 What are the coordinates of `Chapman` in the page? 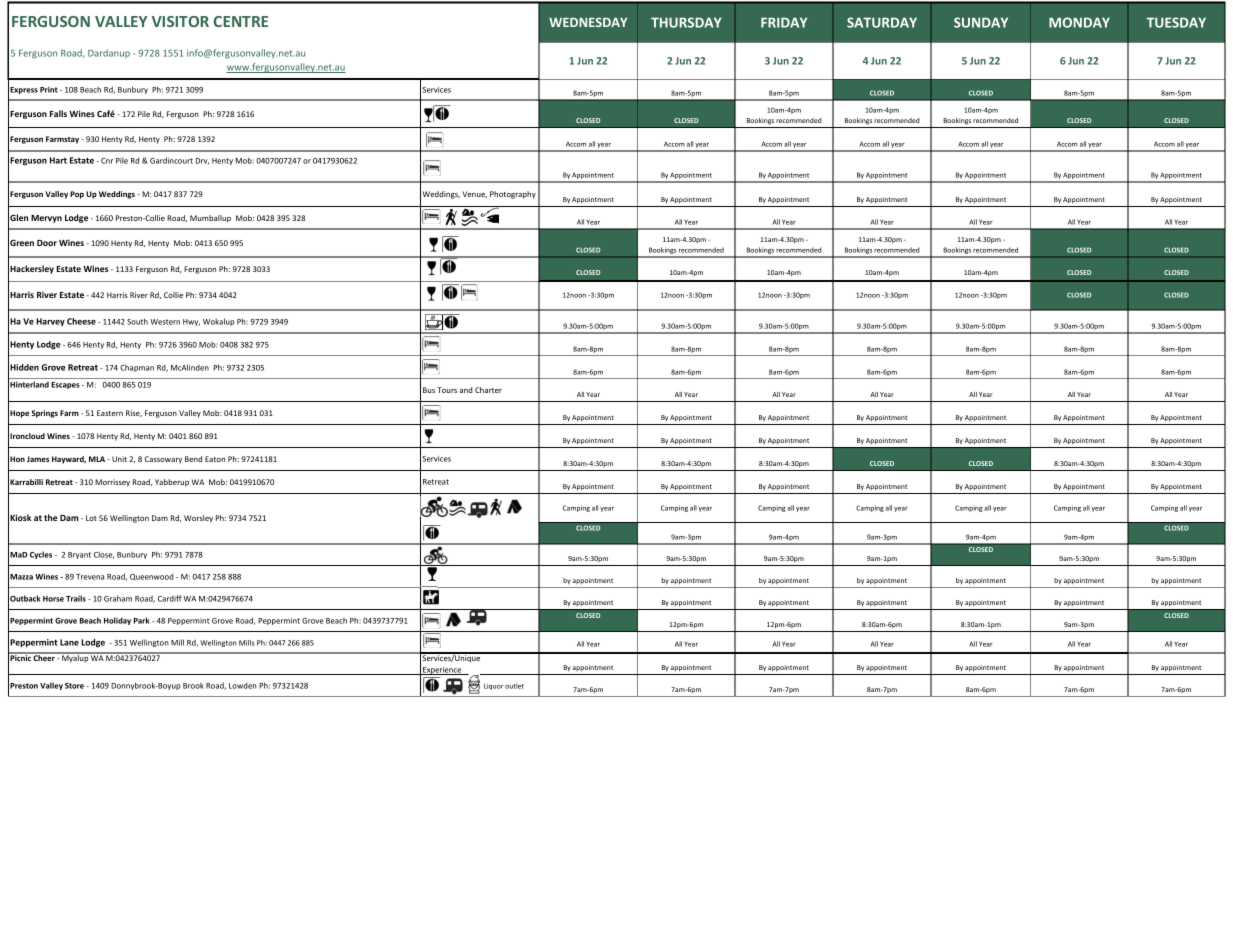 It's located at (137, 368).
